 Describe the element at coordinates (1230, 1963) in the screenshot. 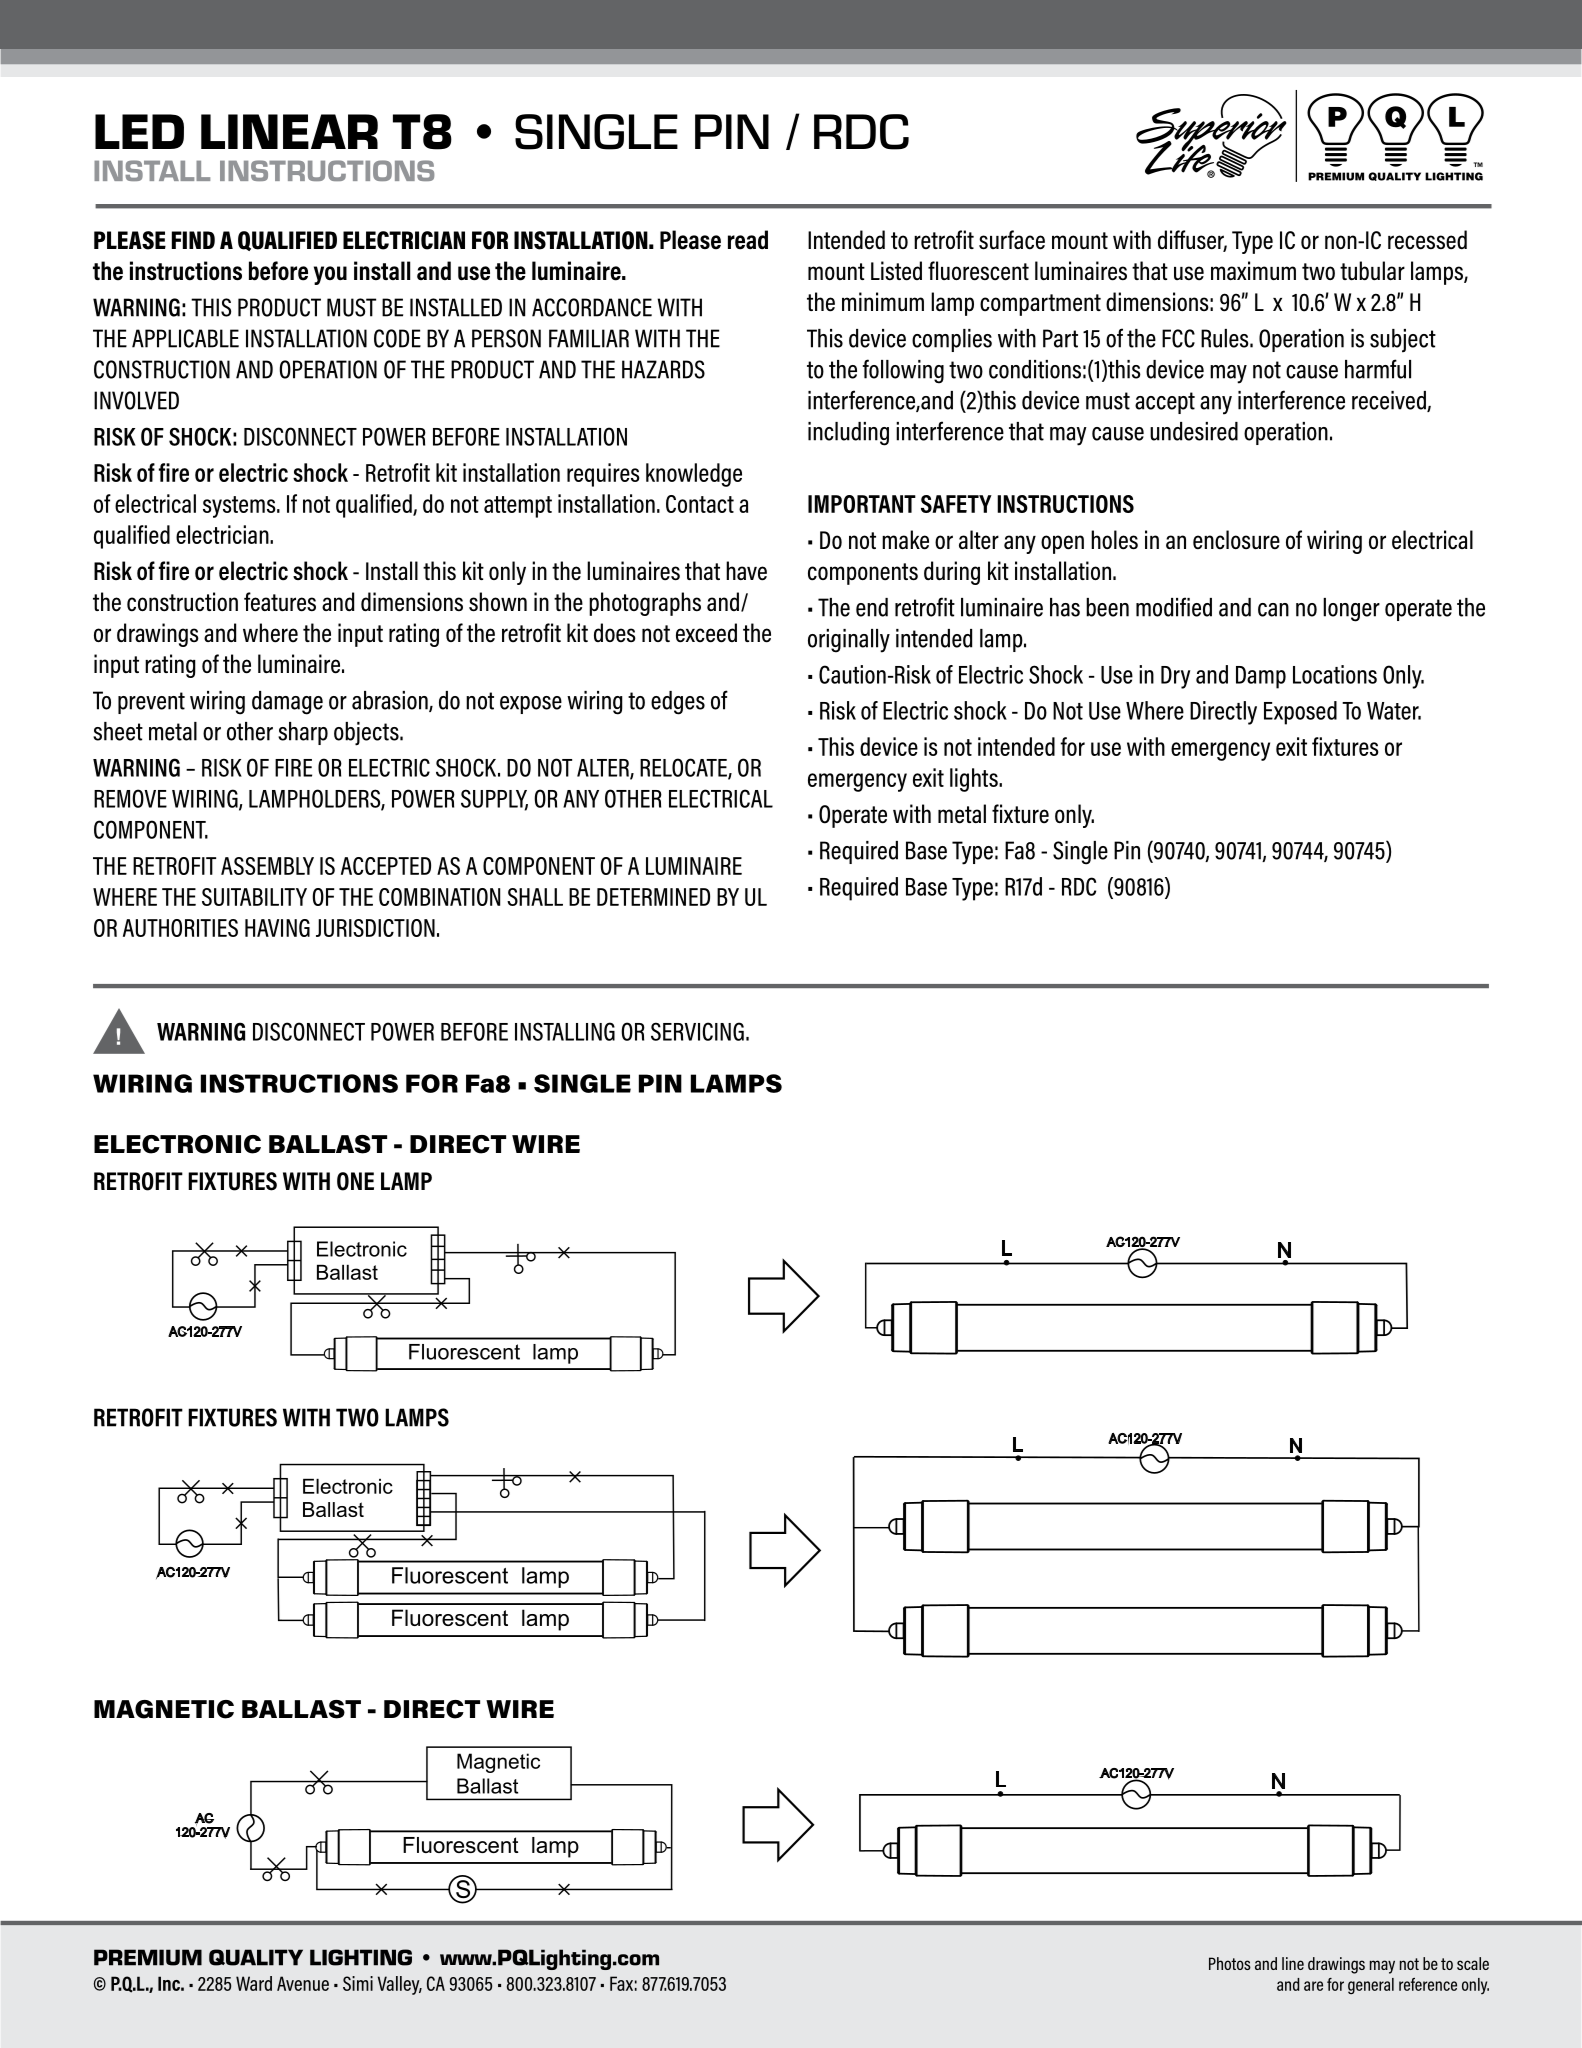

I see `Photos` at that location.
